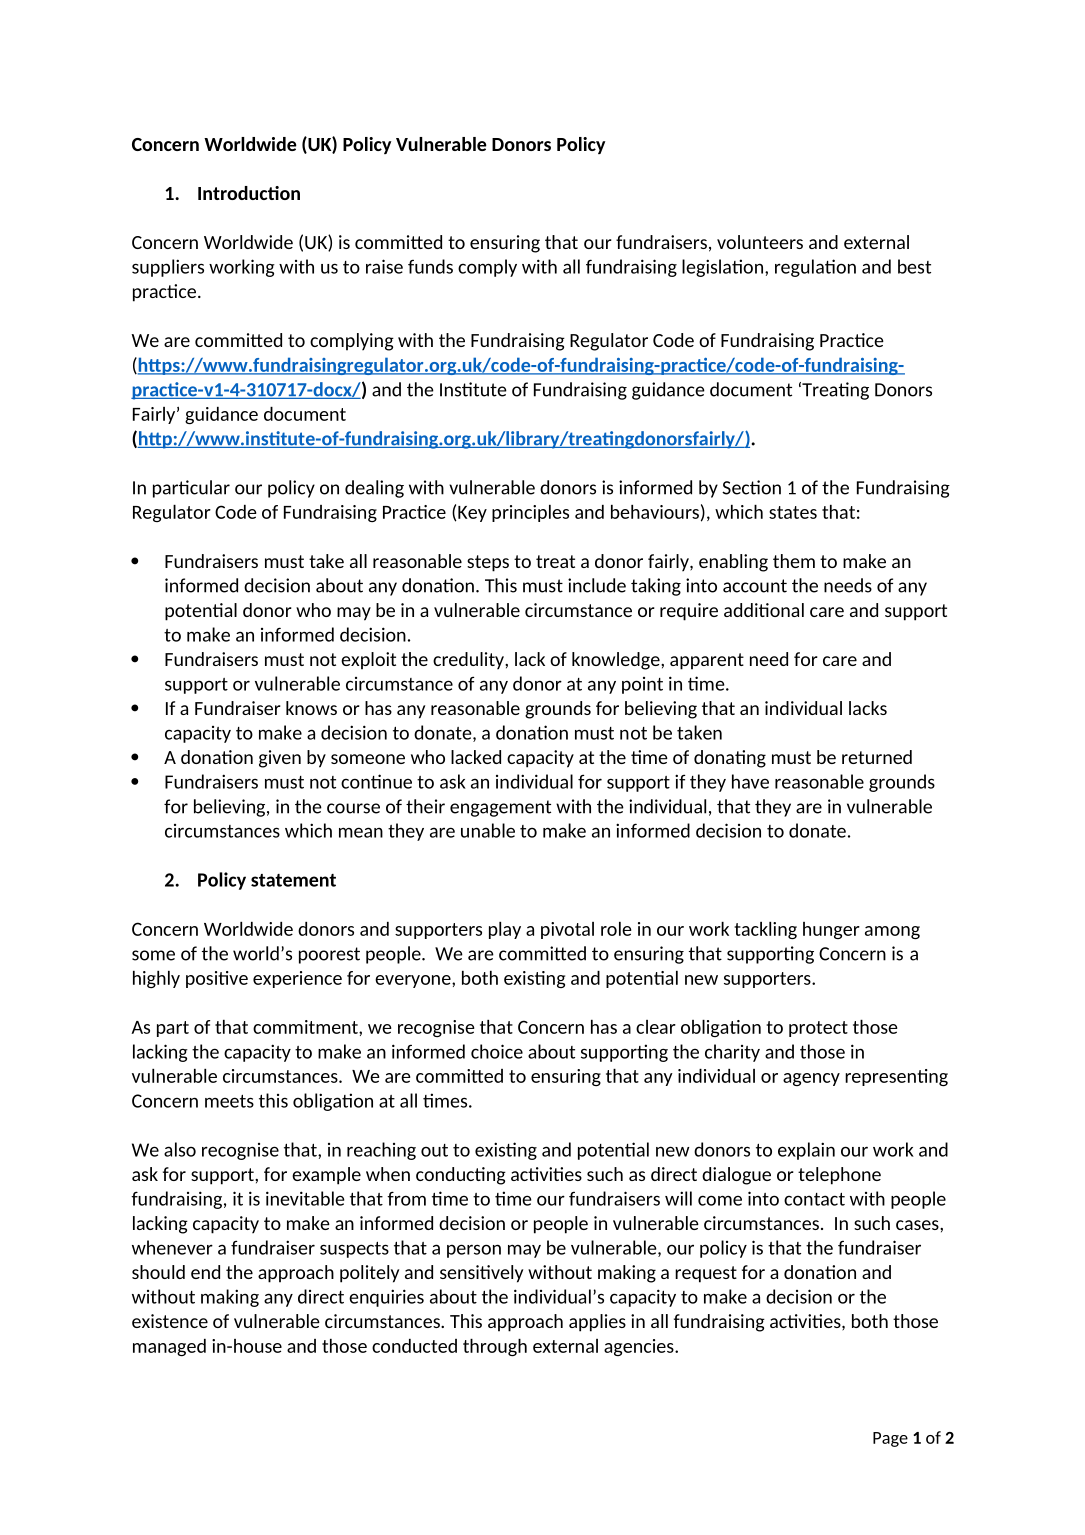  What do you see at coordinates (249, 193) in the page?
I see `Introduction` at bounding box center [249, 193].
